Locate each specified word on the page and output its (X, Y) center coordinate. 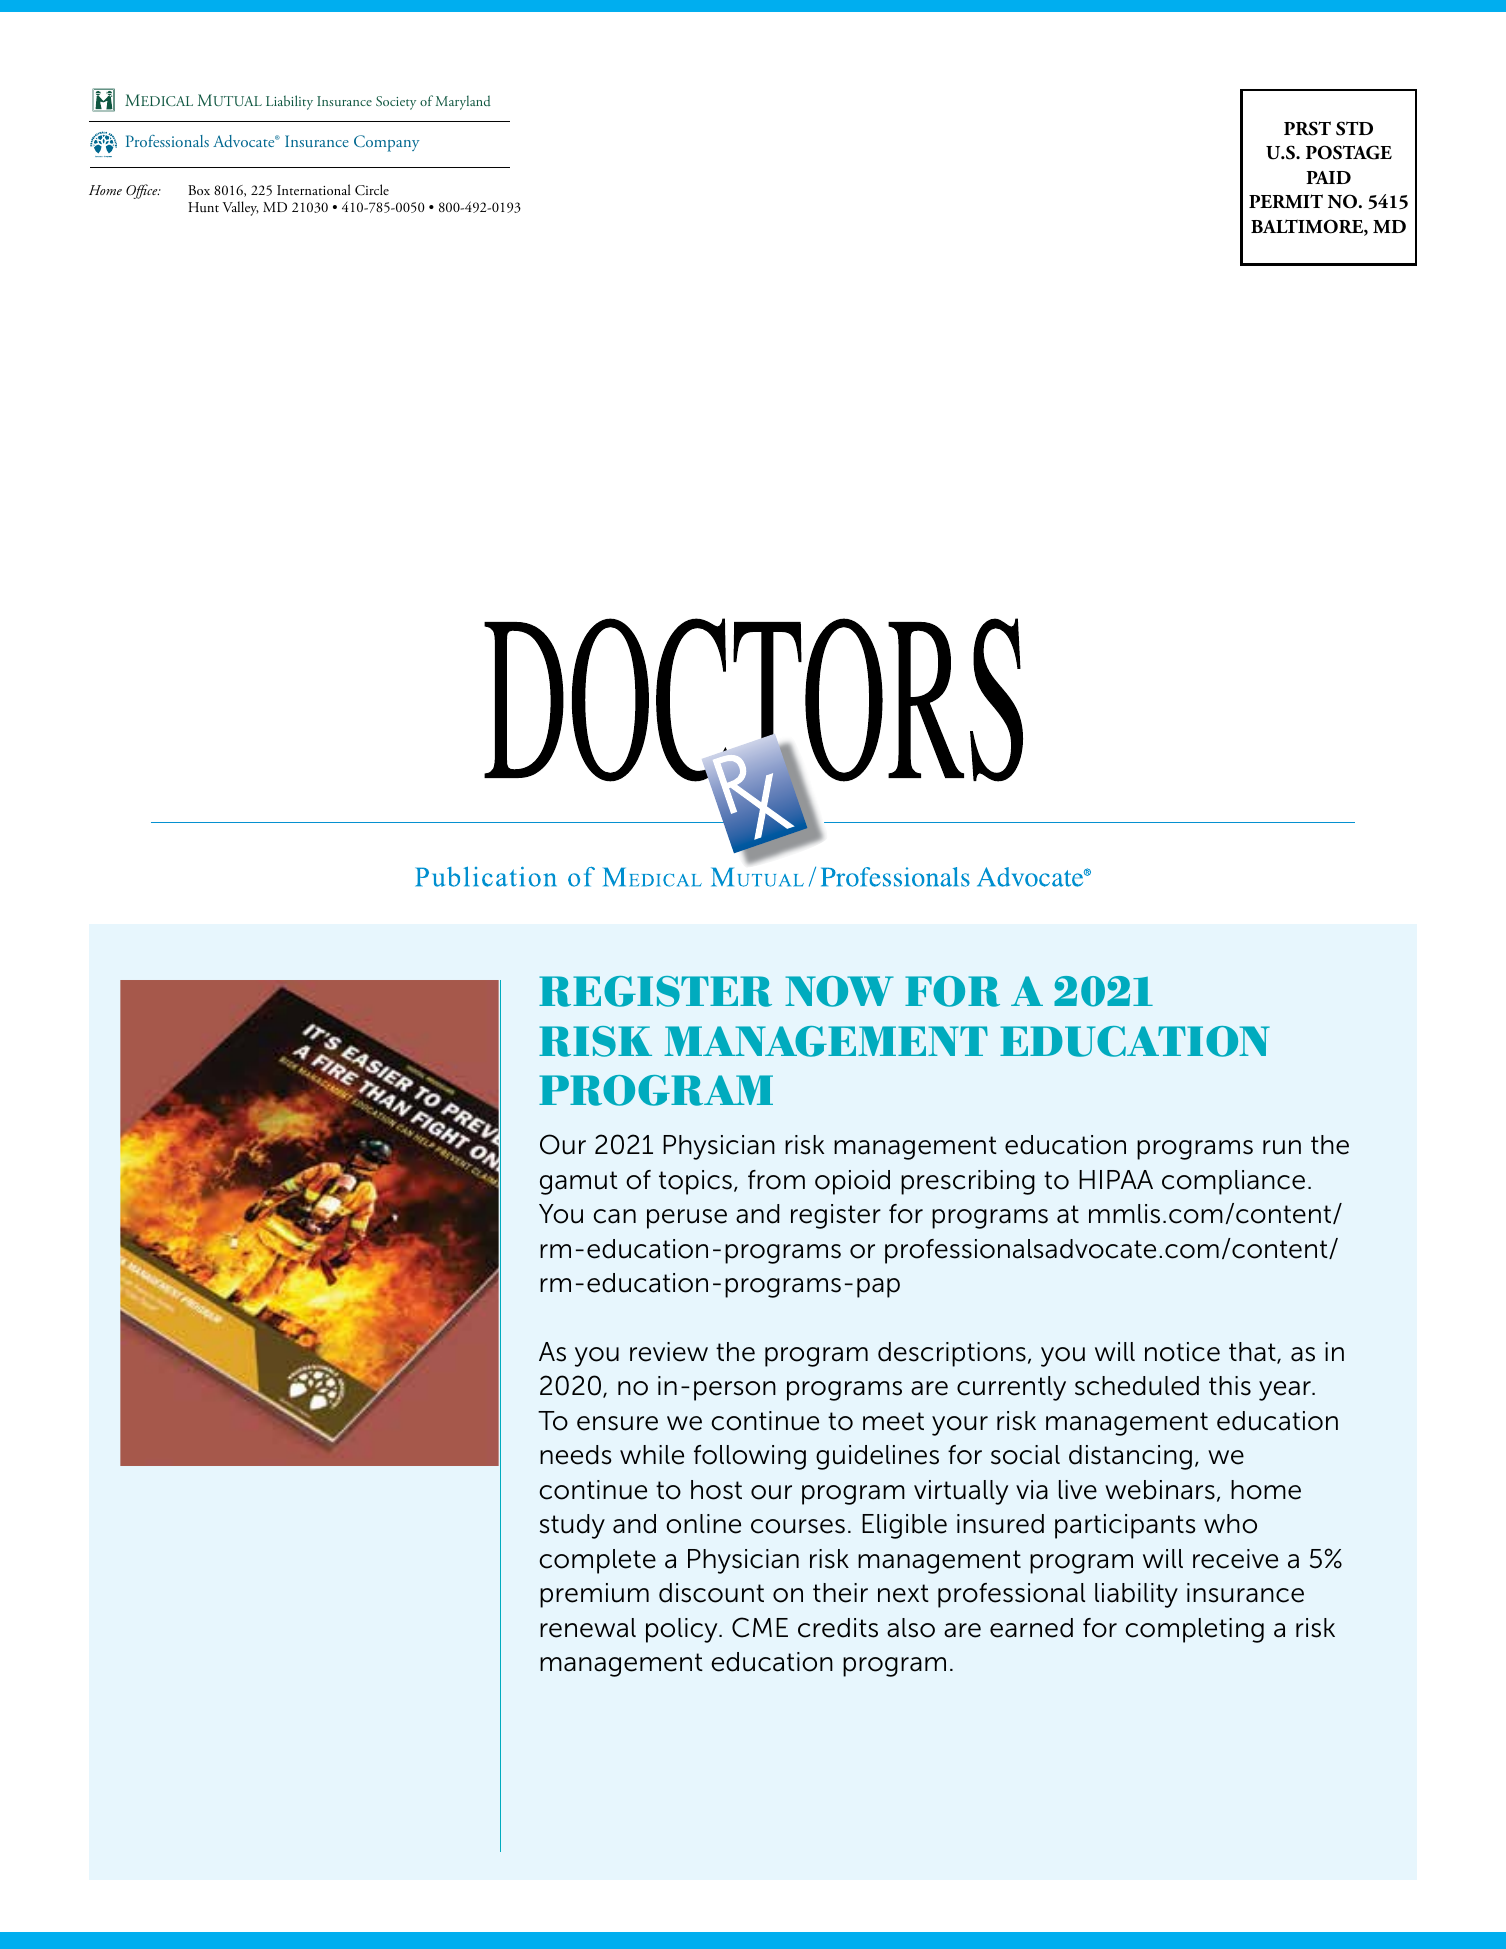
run (1282, 1147)
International (314, 189)
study (572, 1526)
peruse (687, 1219)
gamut (579, 1183)
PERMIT (1286, 201)
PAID (1328, 177)
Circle (372, 190)
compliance (1233, 1182)
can (614, 1216)
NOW (839, 991)
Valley (241, 208)
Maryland (463, 102)
